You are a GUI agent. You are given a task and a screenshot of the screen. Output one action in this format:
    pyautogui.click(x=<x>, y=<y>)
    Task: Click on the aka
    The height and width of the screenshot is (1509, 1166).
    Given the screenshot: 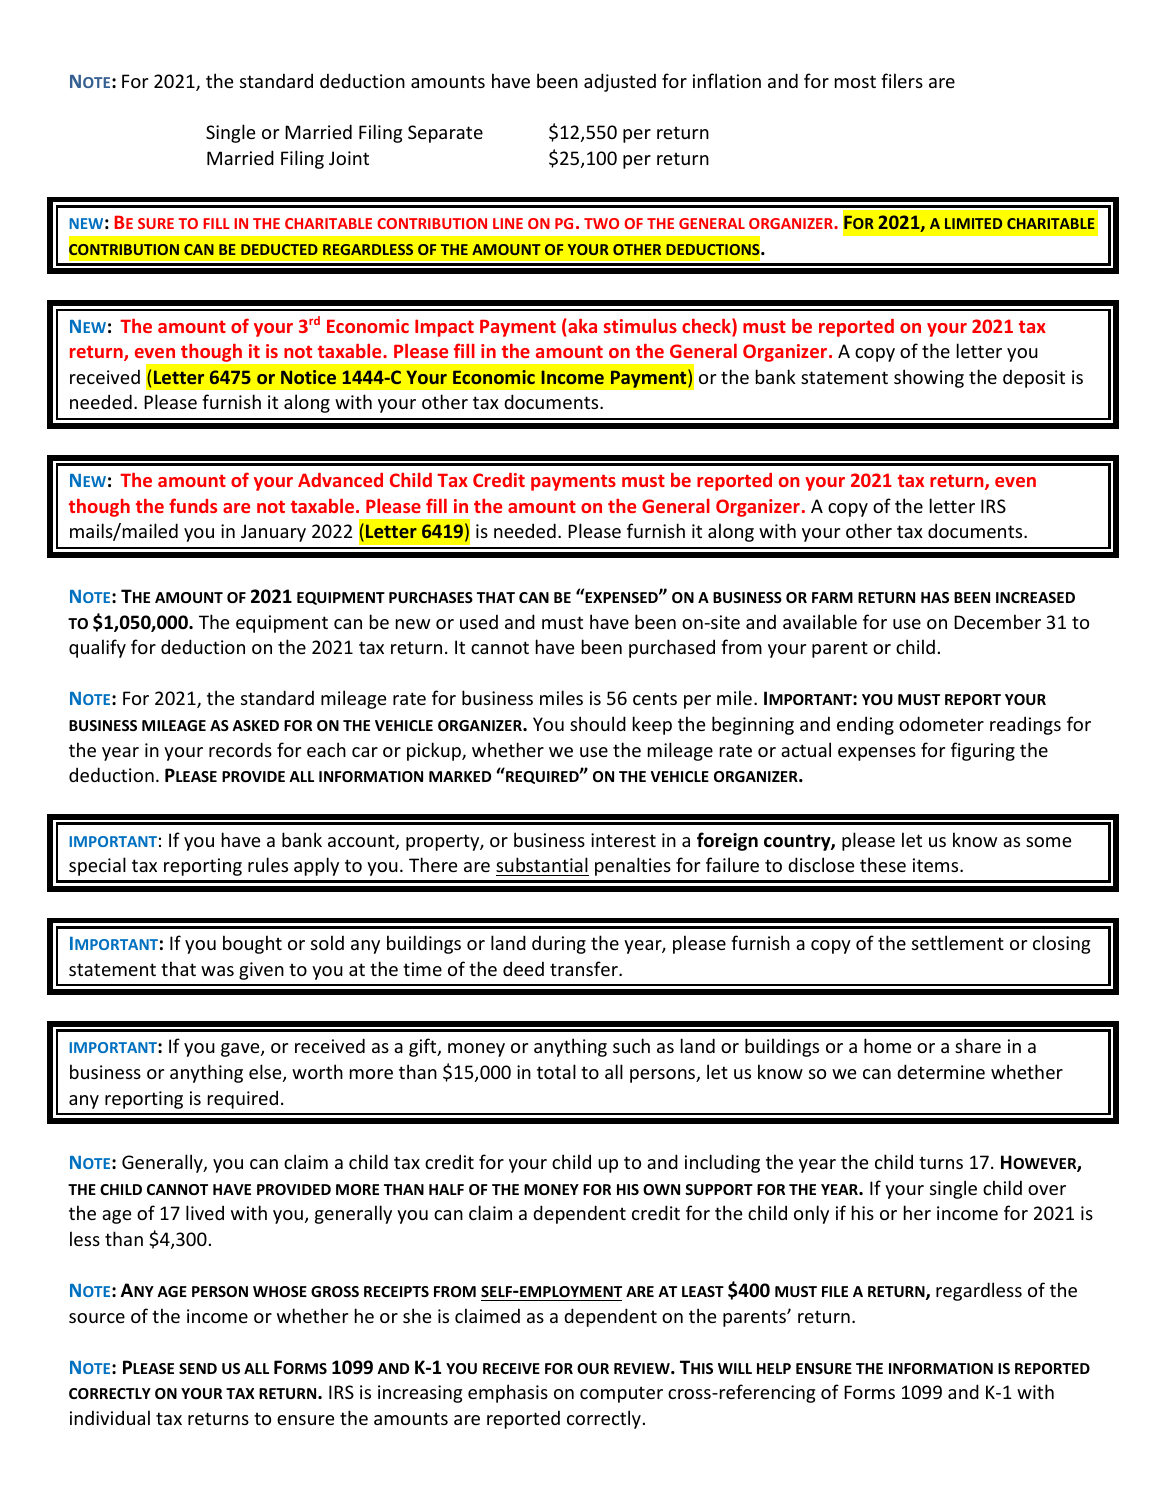 What is the action you would take?
    pyautogui.click(x=581, y=327)
